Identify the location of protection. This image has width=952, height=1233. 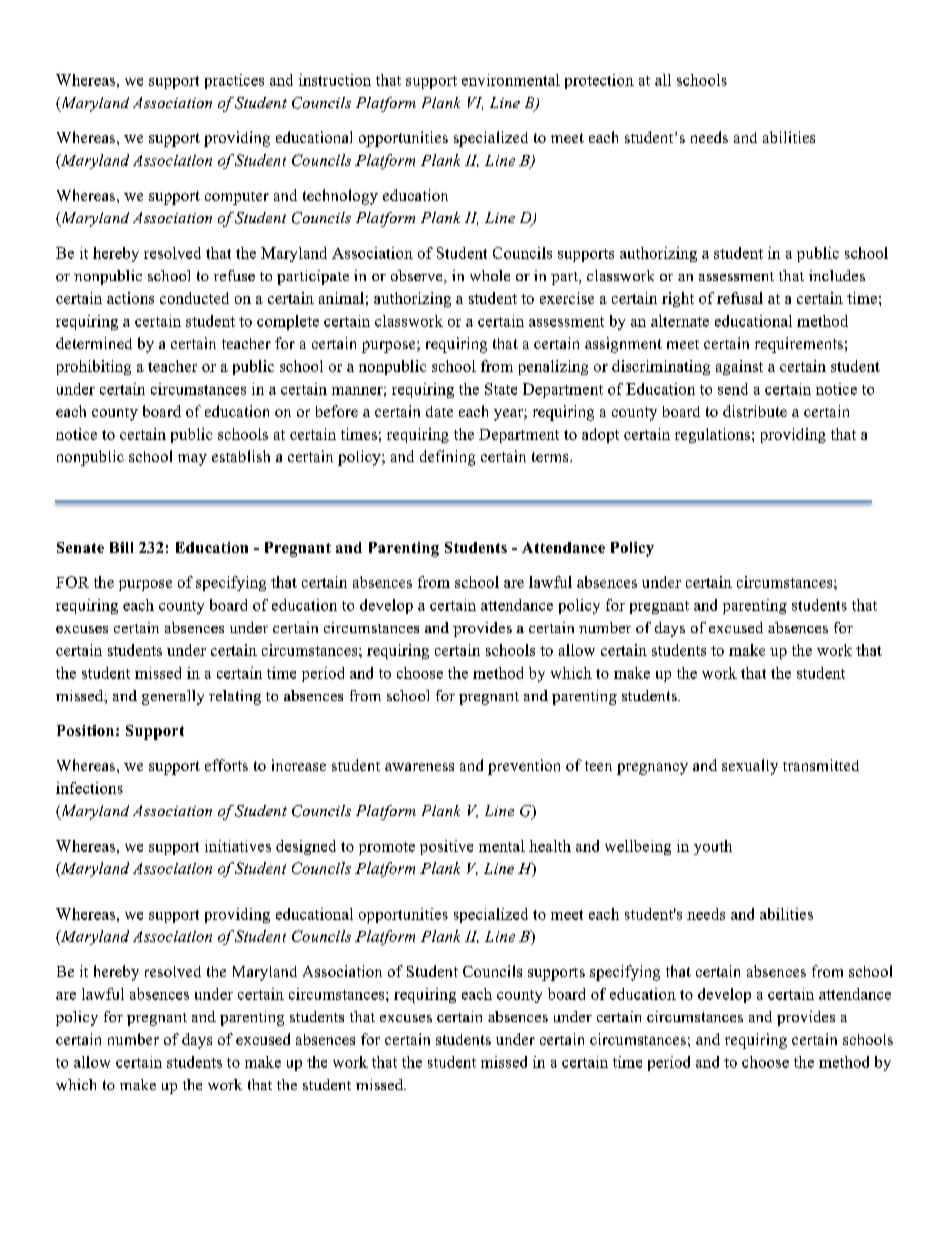
(599, 81).
